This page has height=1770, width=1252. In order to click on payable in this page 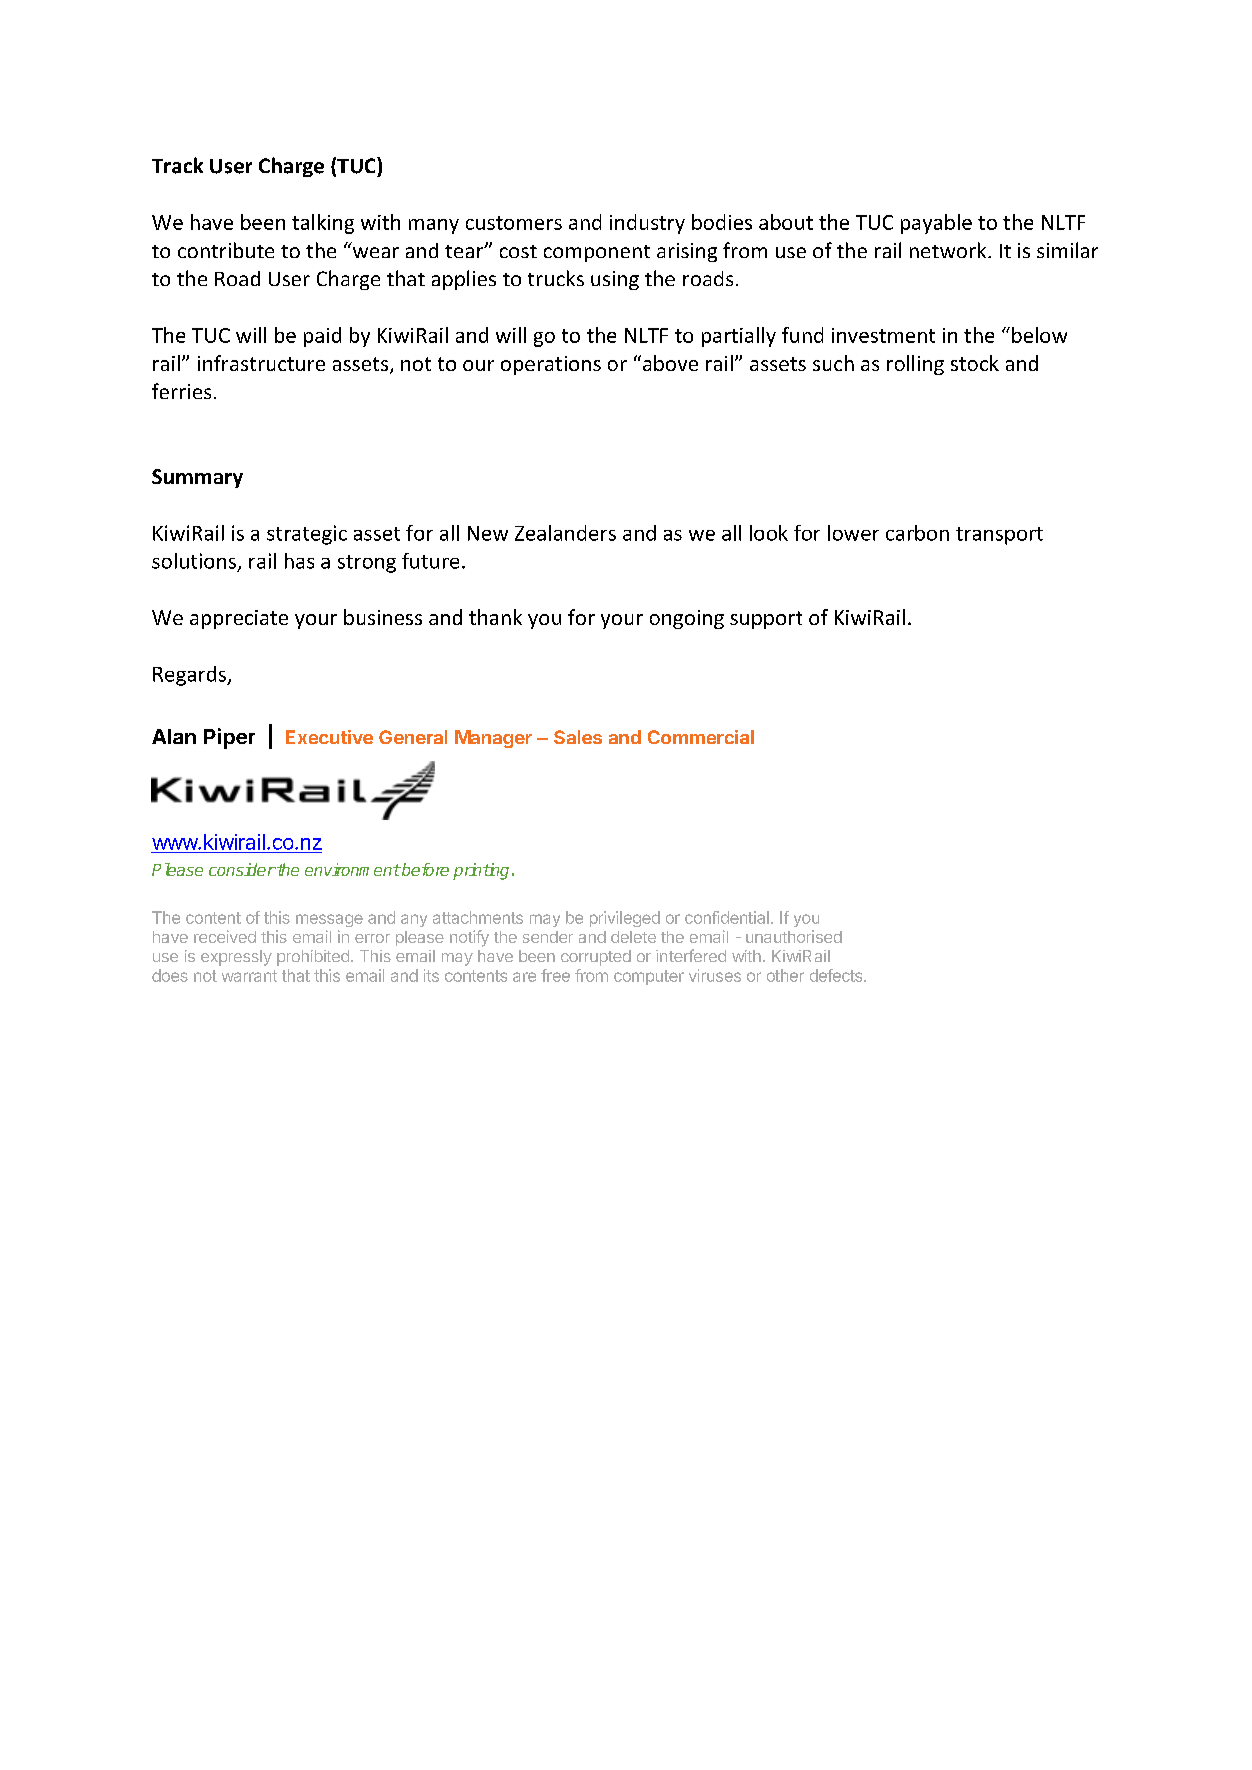, I will do `click(936, 224)`.
